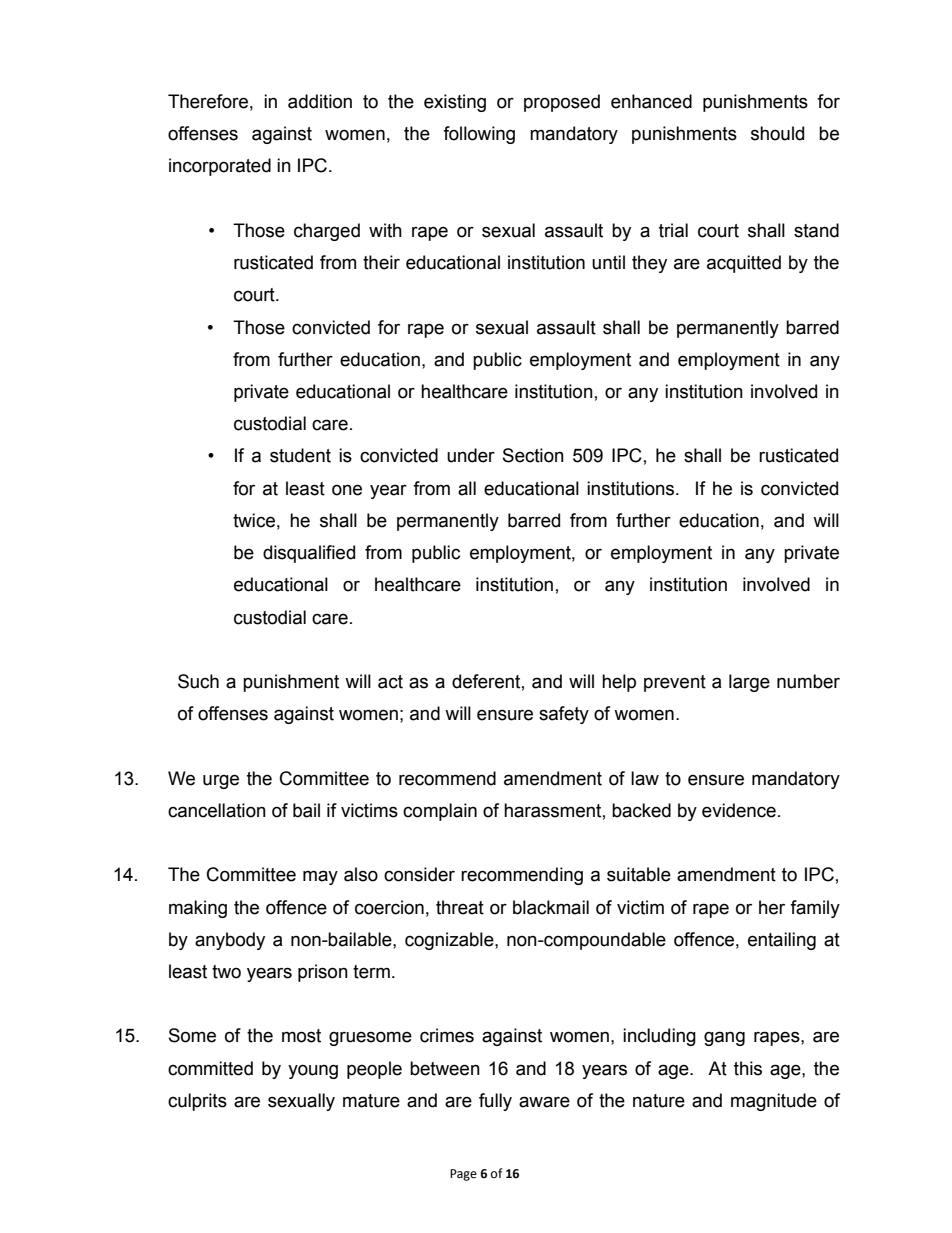 This screenshot has width=952, height=1233. What do you see at coordinates (495, 1102) in the screenshot?
I see `fully` at bounding box center [495, 1102].
